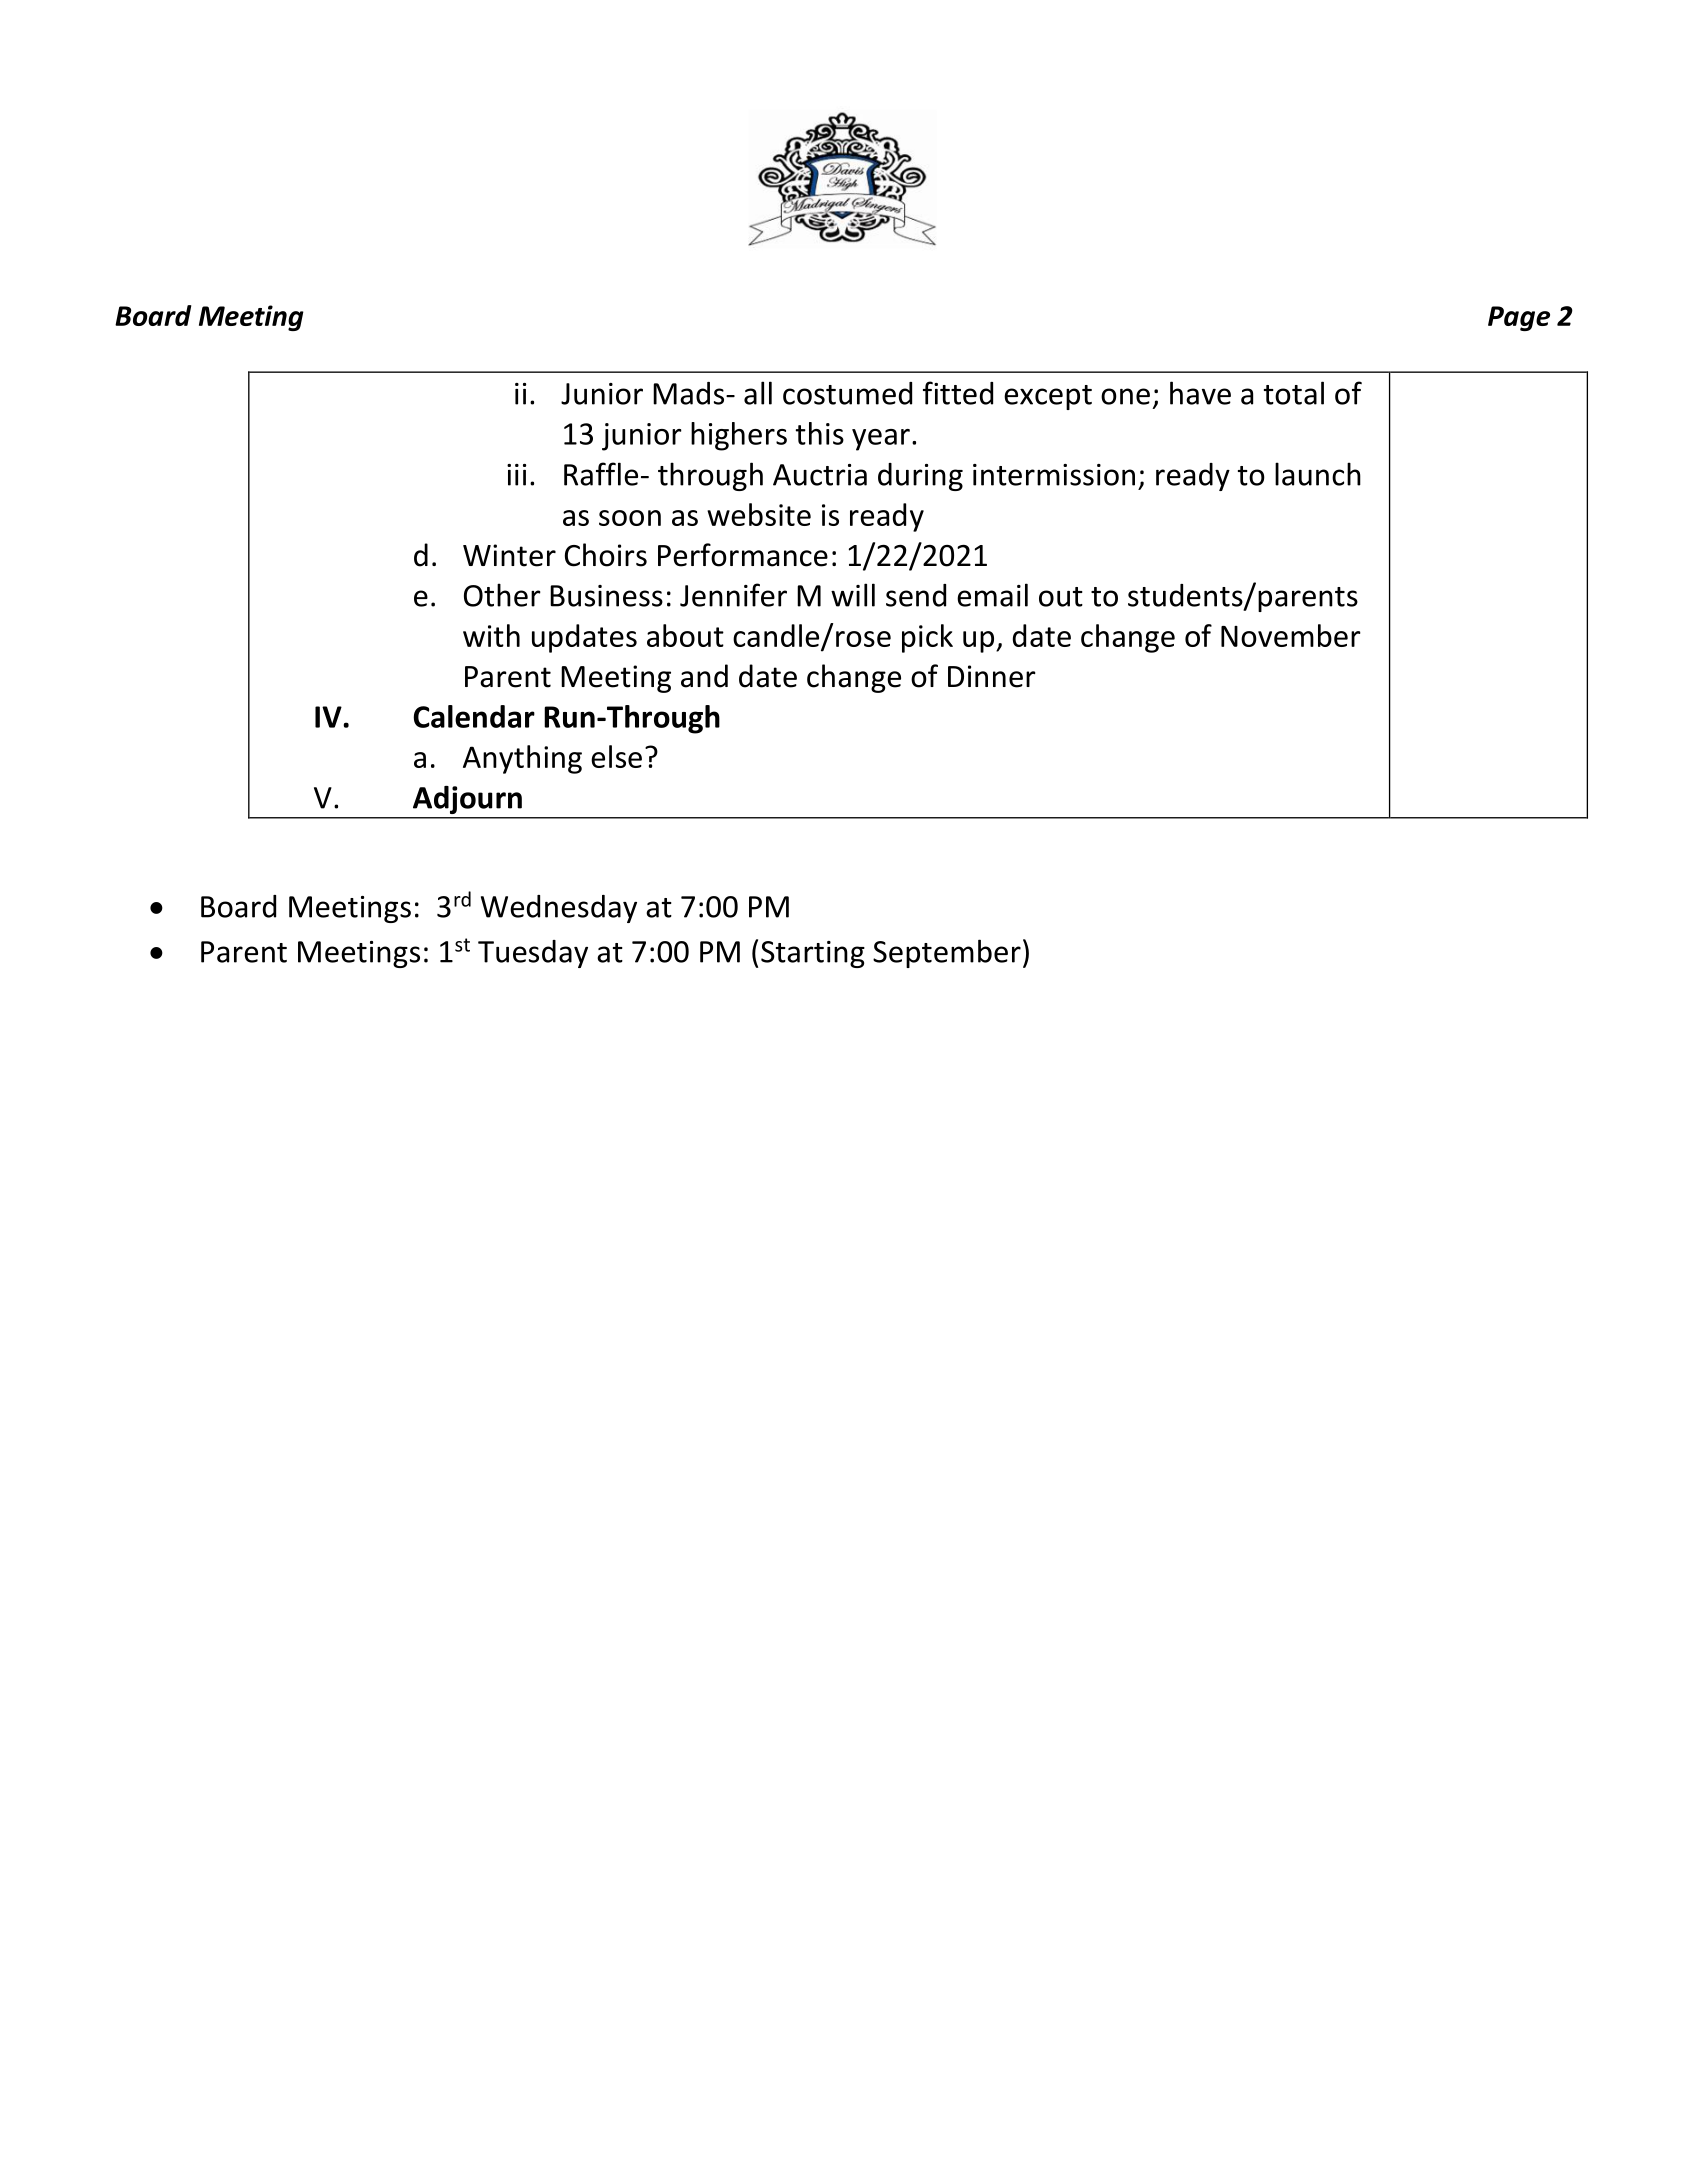 This document has width=1687, height=2183. I want to click on fitted, so click(958, 393).
